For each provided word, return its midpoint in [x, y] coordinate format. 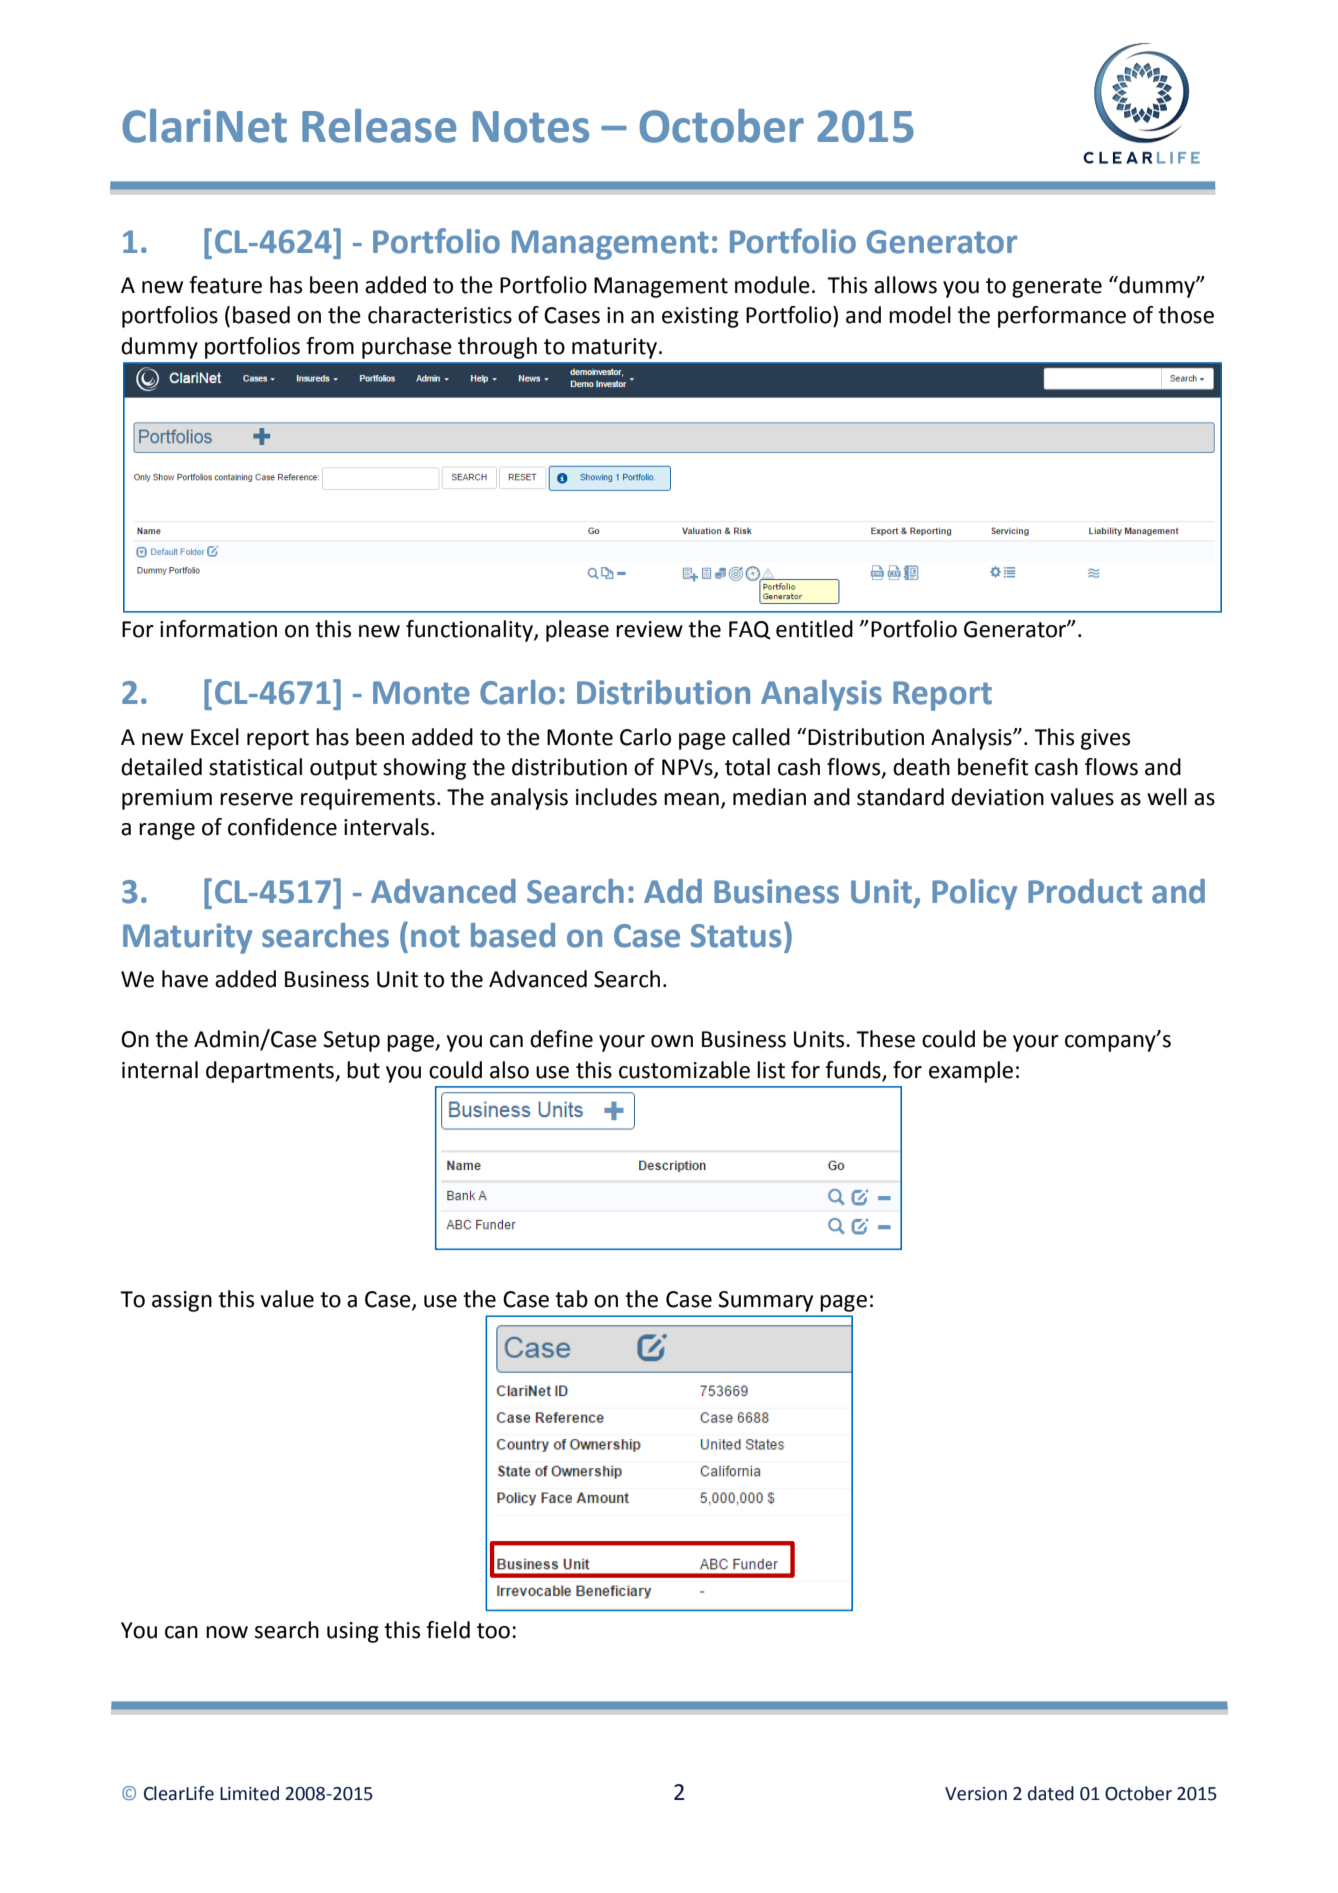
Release [379, 126]
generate [1057, 288]
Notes [531, 127]
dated [1051, 1793]
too [493, 1631]
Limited [249, 1793]
